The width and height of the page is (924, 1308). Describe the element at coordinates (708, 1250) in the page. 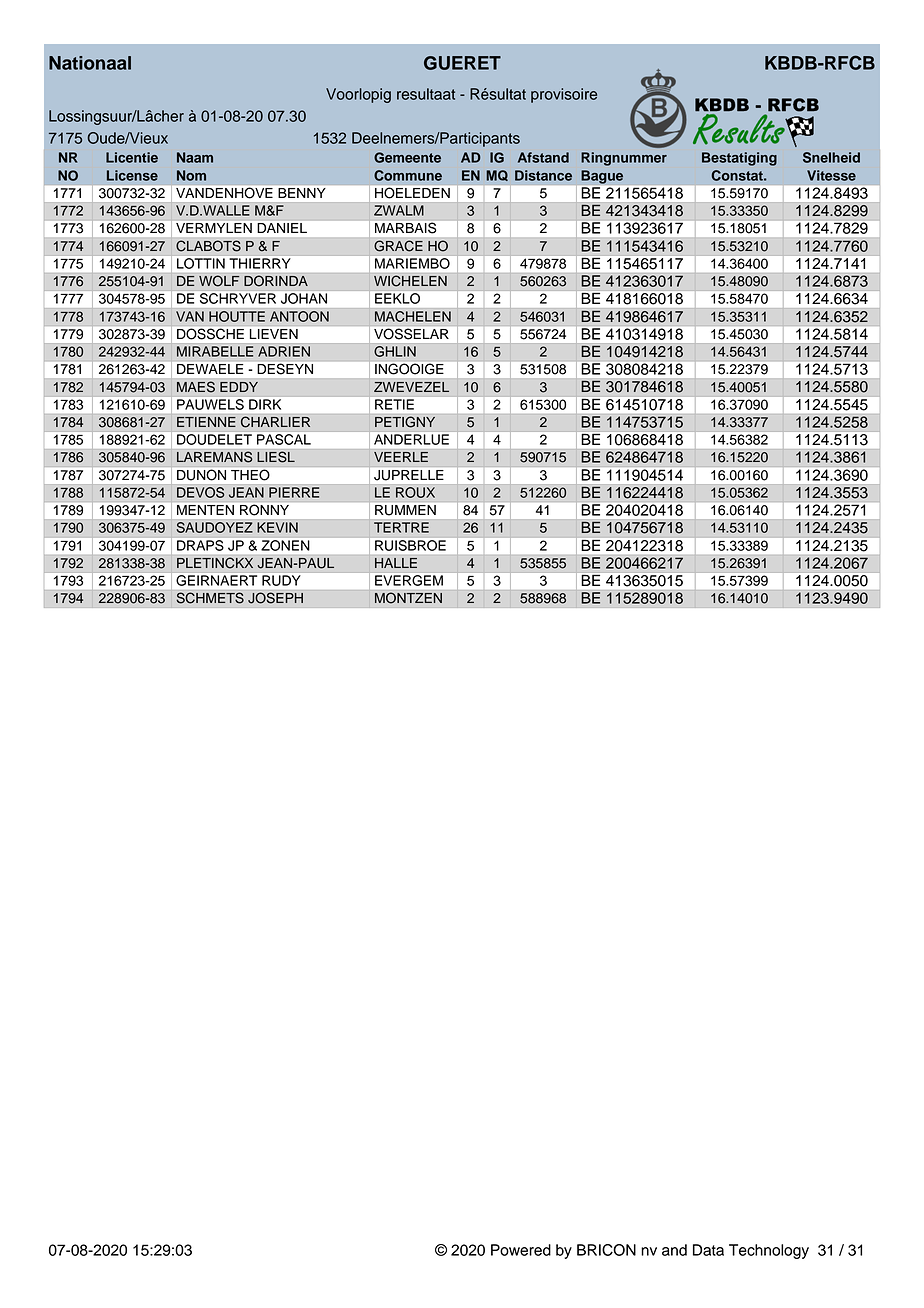

I see `Data` at that location.
